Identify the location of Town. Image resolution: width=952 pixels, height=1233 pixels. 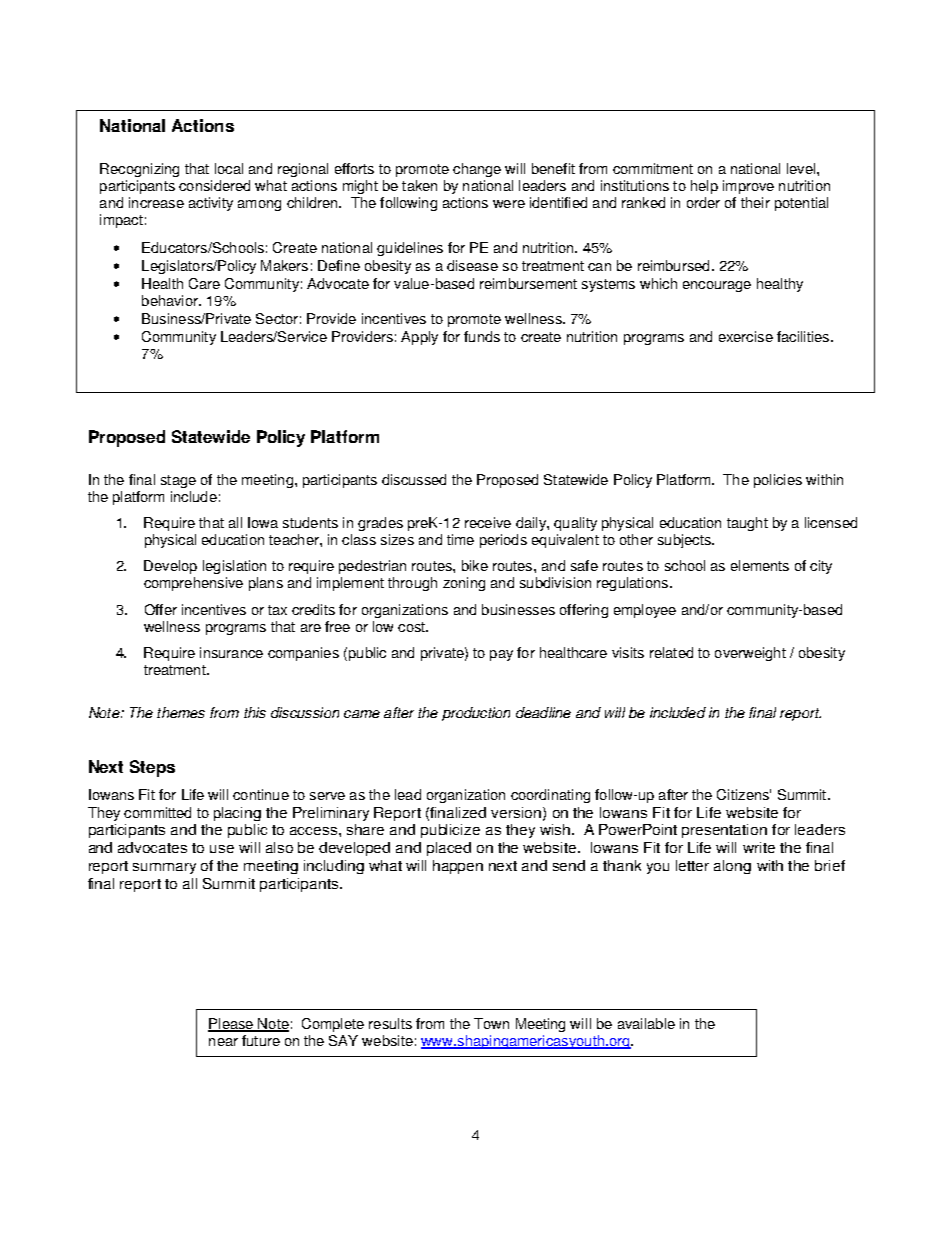
(491, 1023).
